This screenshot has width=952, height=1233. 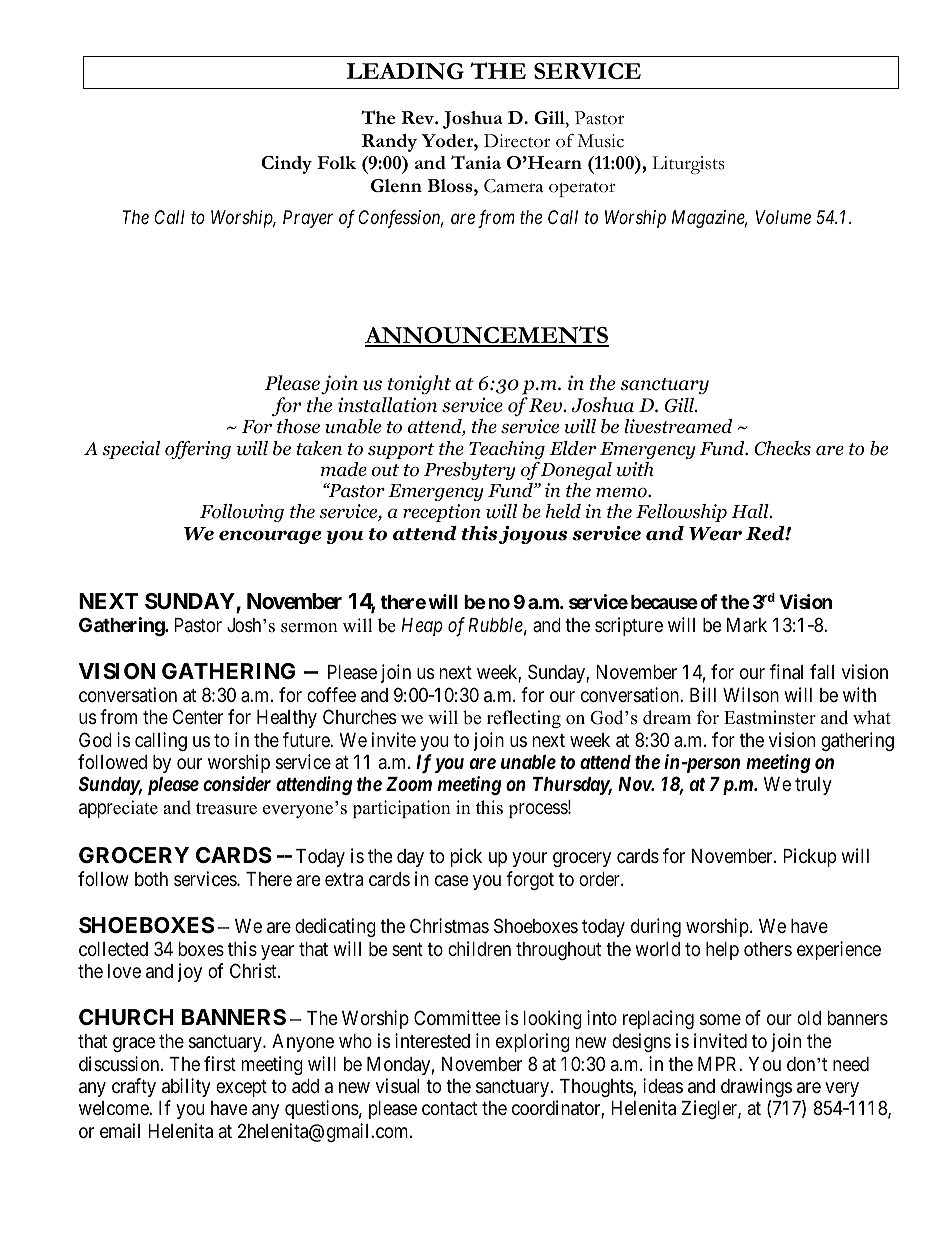 What do you see at coordinates (237, 783) in the screenshot?
I see `consider` at bounding box center [237, 783].
